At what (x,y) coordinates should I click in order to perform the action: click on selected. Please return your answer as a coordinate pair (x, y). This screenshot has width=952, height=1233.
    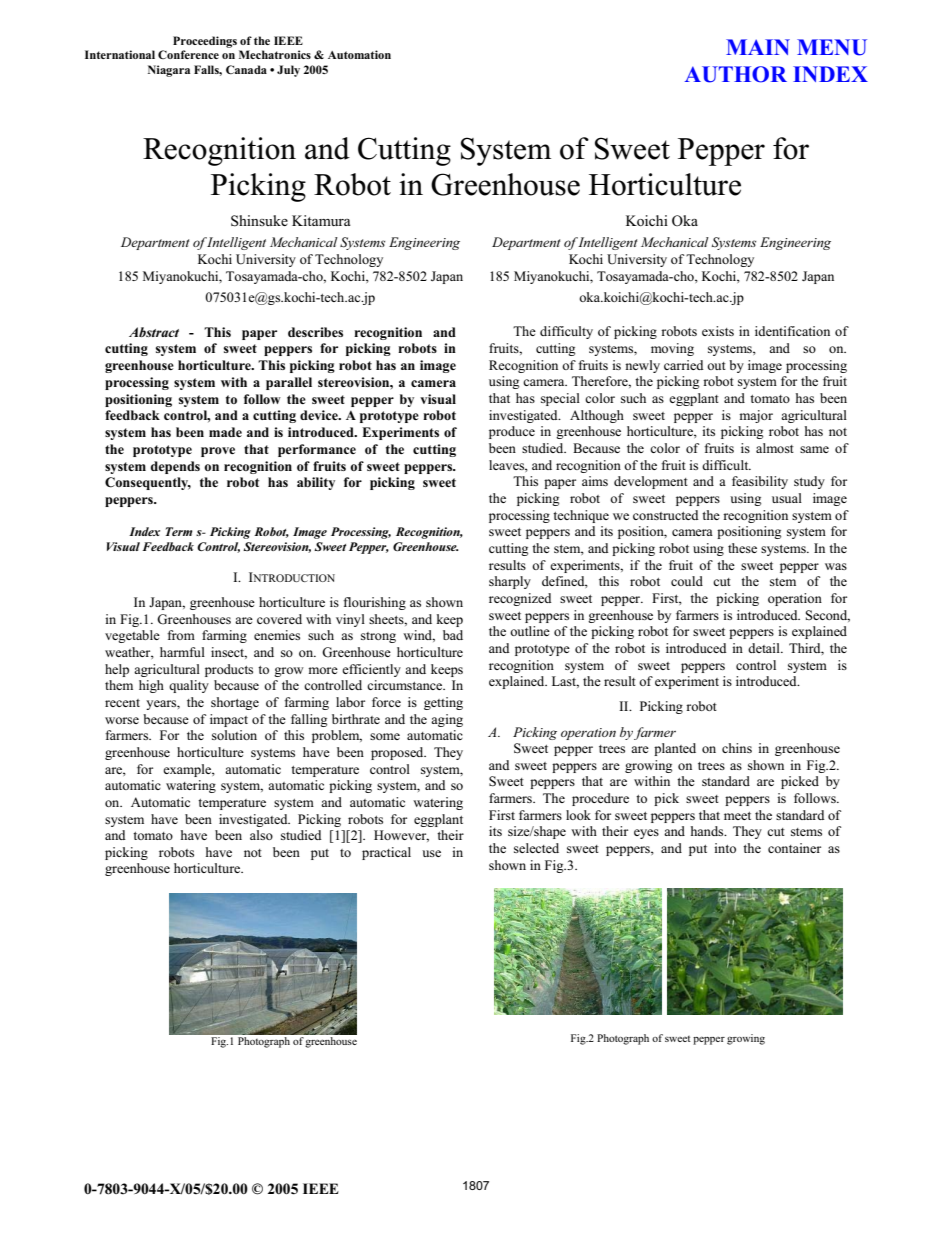
    Looking at the image, I should click on (536, 848).
